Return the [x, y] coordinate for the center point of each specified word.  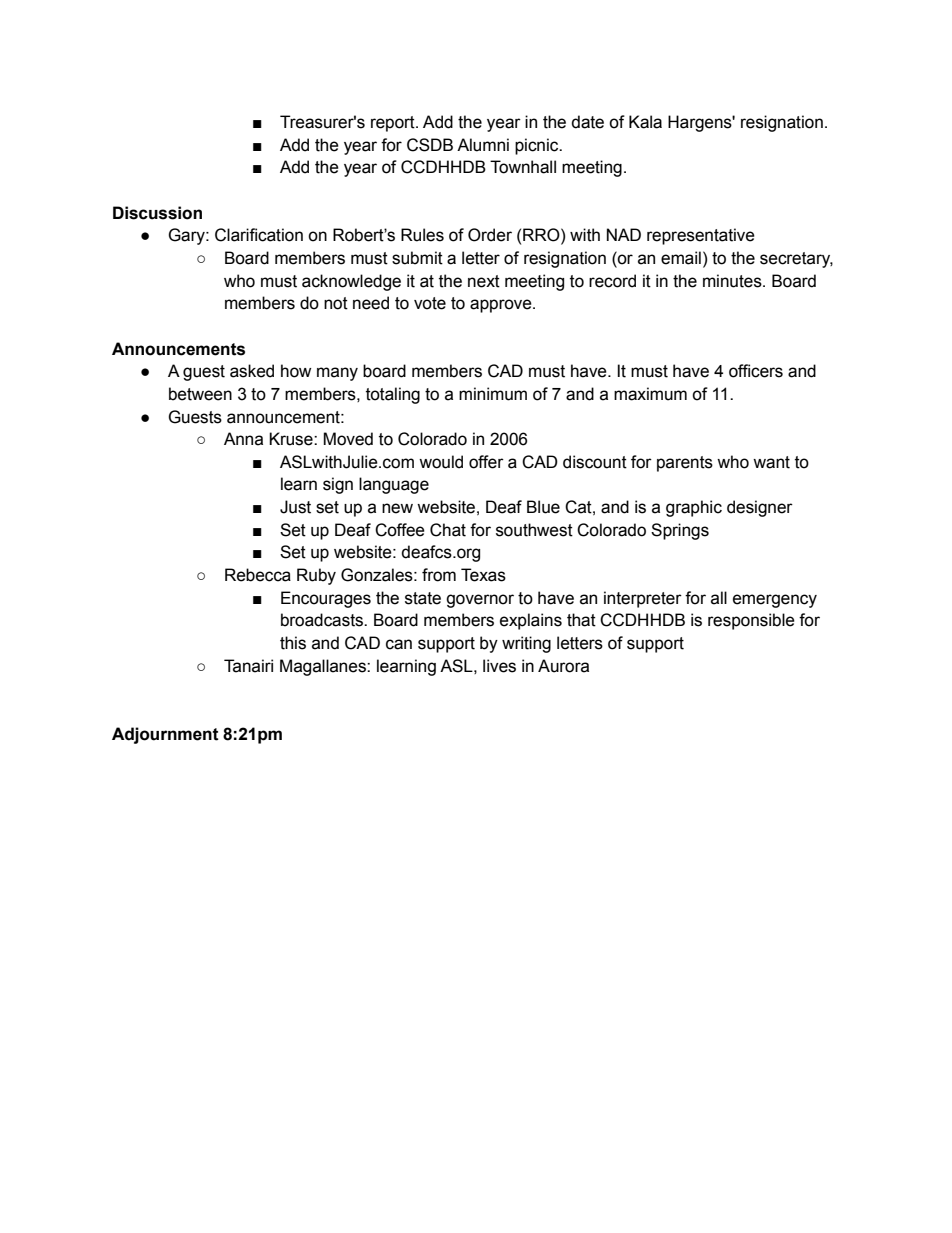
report [394, 124]
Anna [243, 439]
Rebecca [258, 575]
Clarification [259, 235]
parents [685, 464]
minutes [733, 281]
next [484, 281]
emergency [775, 601]
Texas [483, 575]
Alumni [483, 145]
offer [486, 462]
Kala [645, 122]
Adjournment [165, 735]
